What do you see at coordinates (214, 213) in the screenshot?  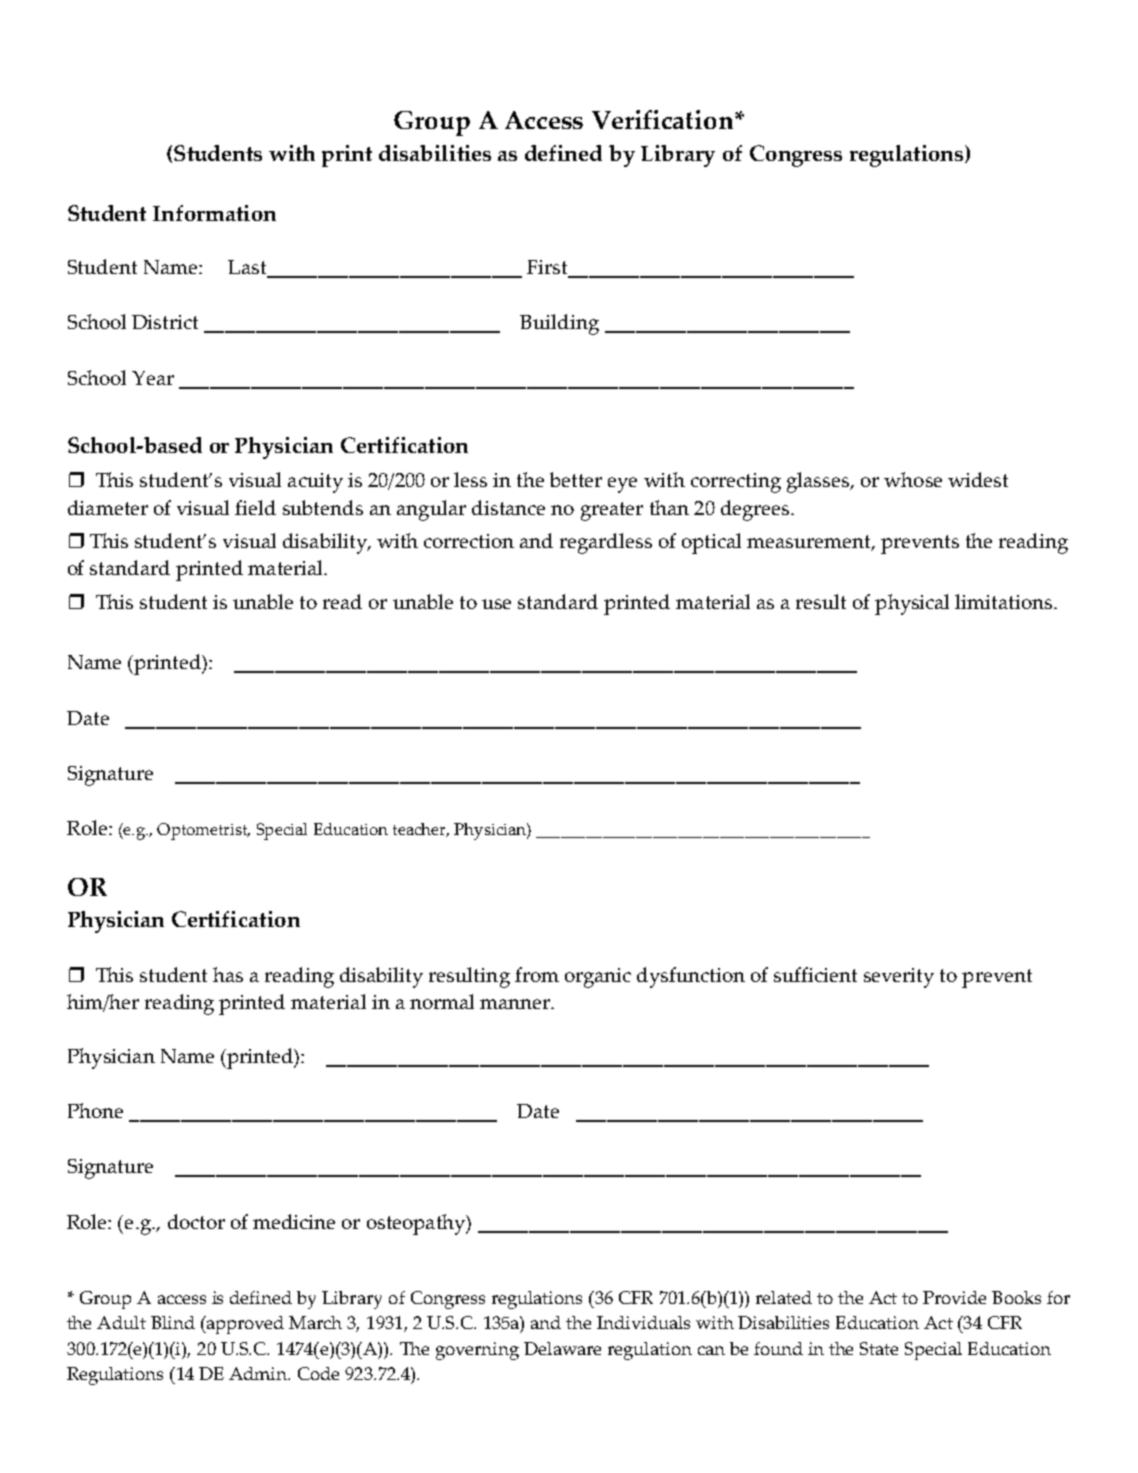 I see `Information` at bounding box center [214, 213].
